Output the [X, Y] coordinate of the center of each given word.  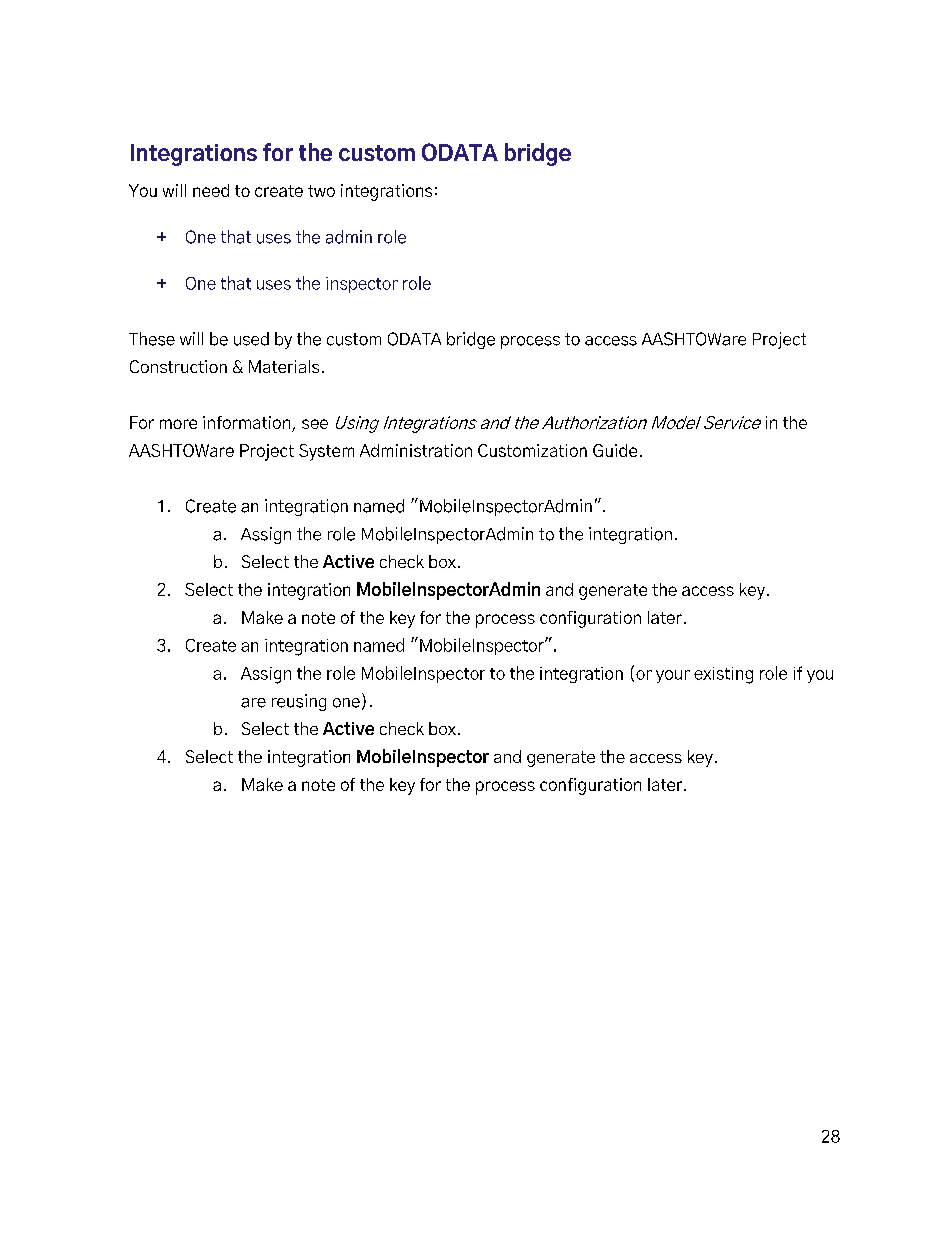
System [326, 452]
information [246, 422]
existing [723, 675]
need [211, 190]
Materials [284, 366]
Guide [615, 450]
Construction [178, 366]
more [178, 424]
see [315, 424]
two [321, 191]
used [251, 339]
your [673, 676]
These [152, 339]
